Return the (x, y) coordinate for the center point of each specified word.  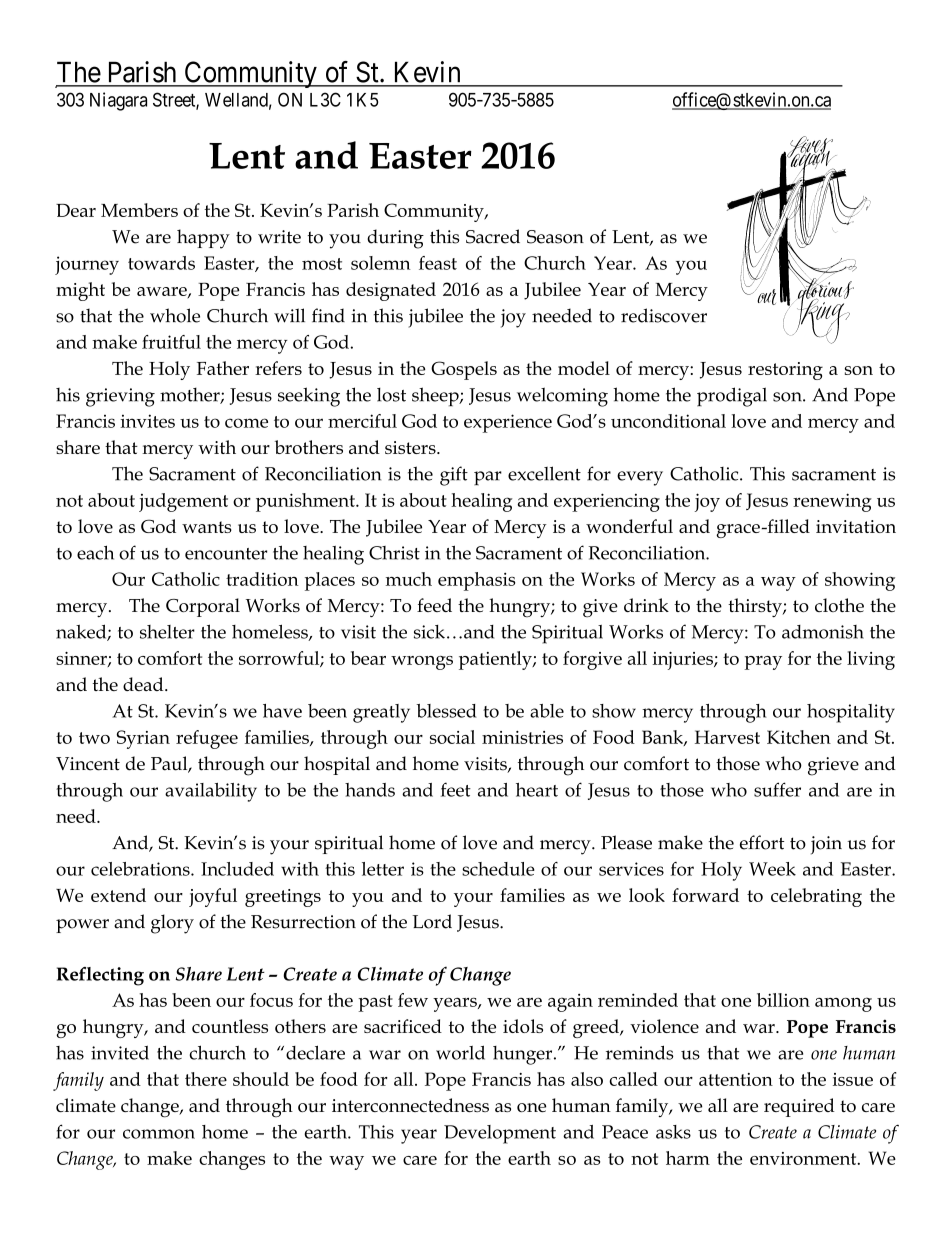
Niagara (118, 101)
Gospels (464, 370)
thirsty (756, 607)
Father (223, 368)
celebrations (141, 869)
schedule (498, 869)
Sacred (493, 236)
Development (500, 1134)
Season (555, 237)
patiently (496, 660)
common (159, 1134)
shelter (167, 632)
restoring (785, 371)
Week (772, 869)
